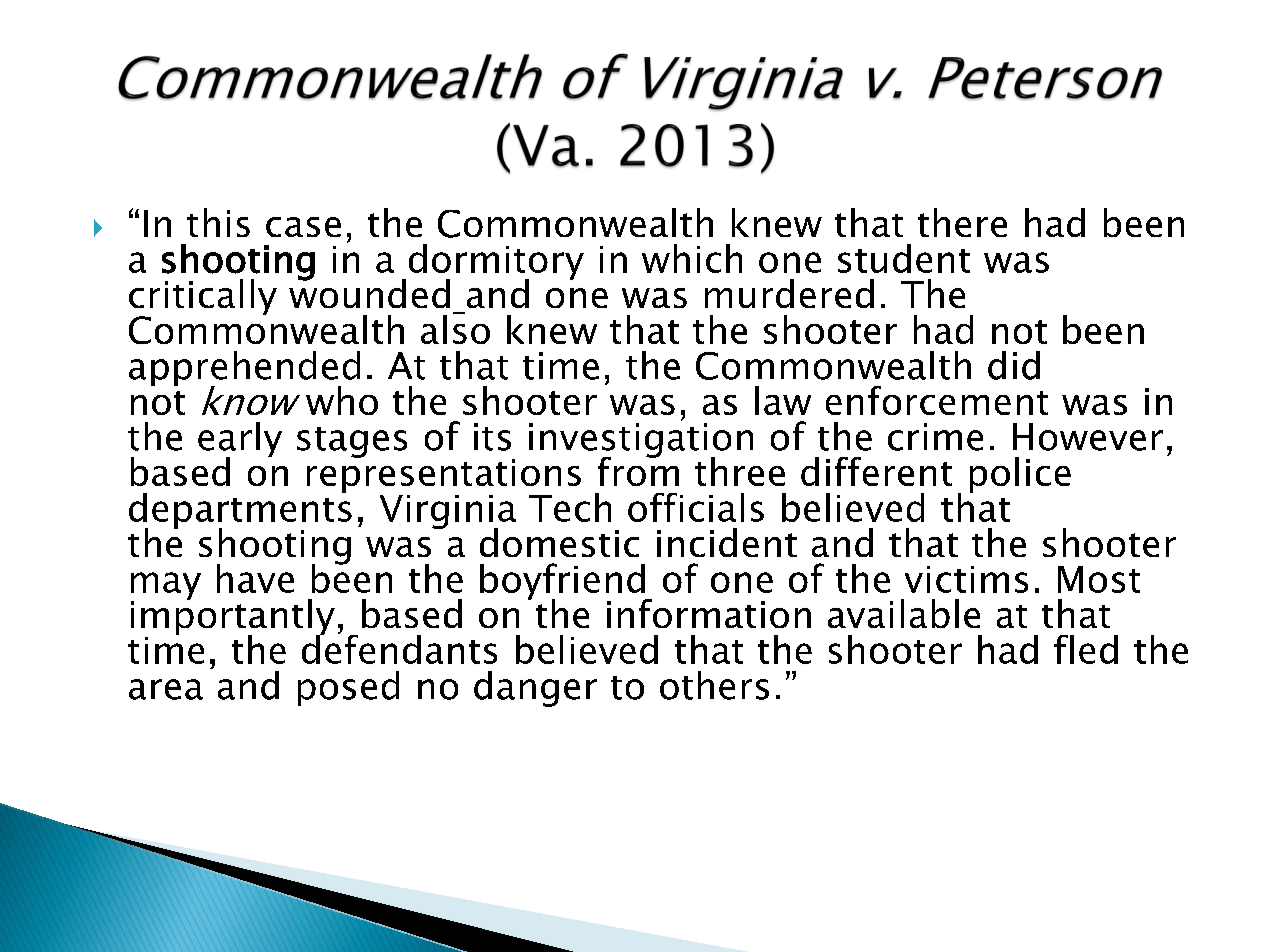 This image has width=1270, height=952. What do you see at coordinates (714, 685) in the image?
I see `others` at bounding box center [714, 685].
